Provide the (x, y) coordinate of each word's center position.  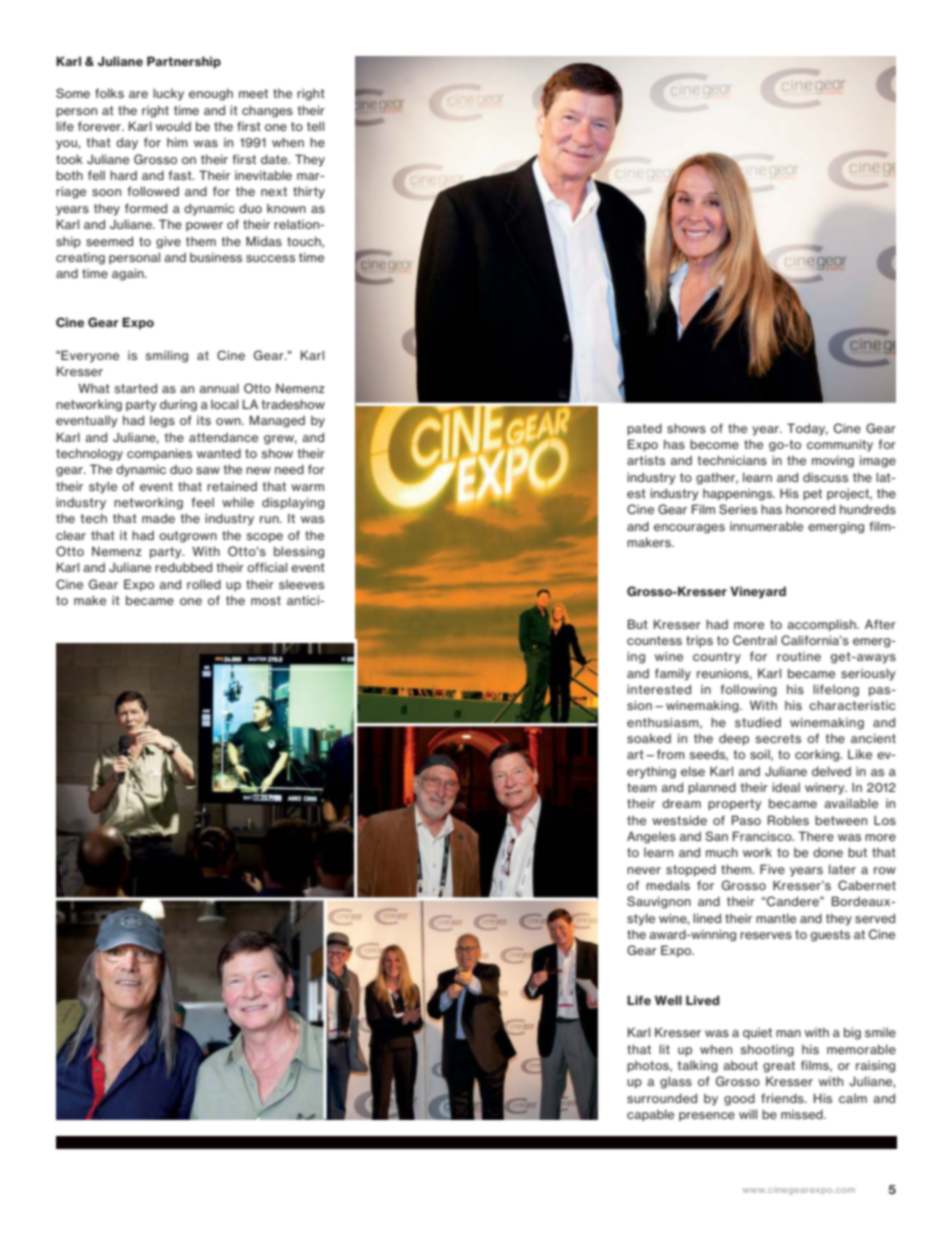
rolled (204, 584)
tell (315, 126)
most (266, 600)
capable (650, 1115)
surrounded (662, 1098)
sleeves (301, 584)
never (644, 870)
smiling (166, 356)
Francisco (763, 836)
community (840, 445)
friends (783, 1098)
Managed (277, 421)
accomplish (822, 625)
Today (807, 429)
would (173, 126)
